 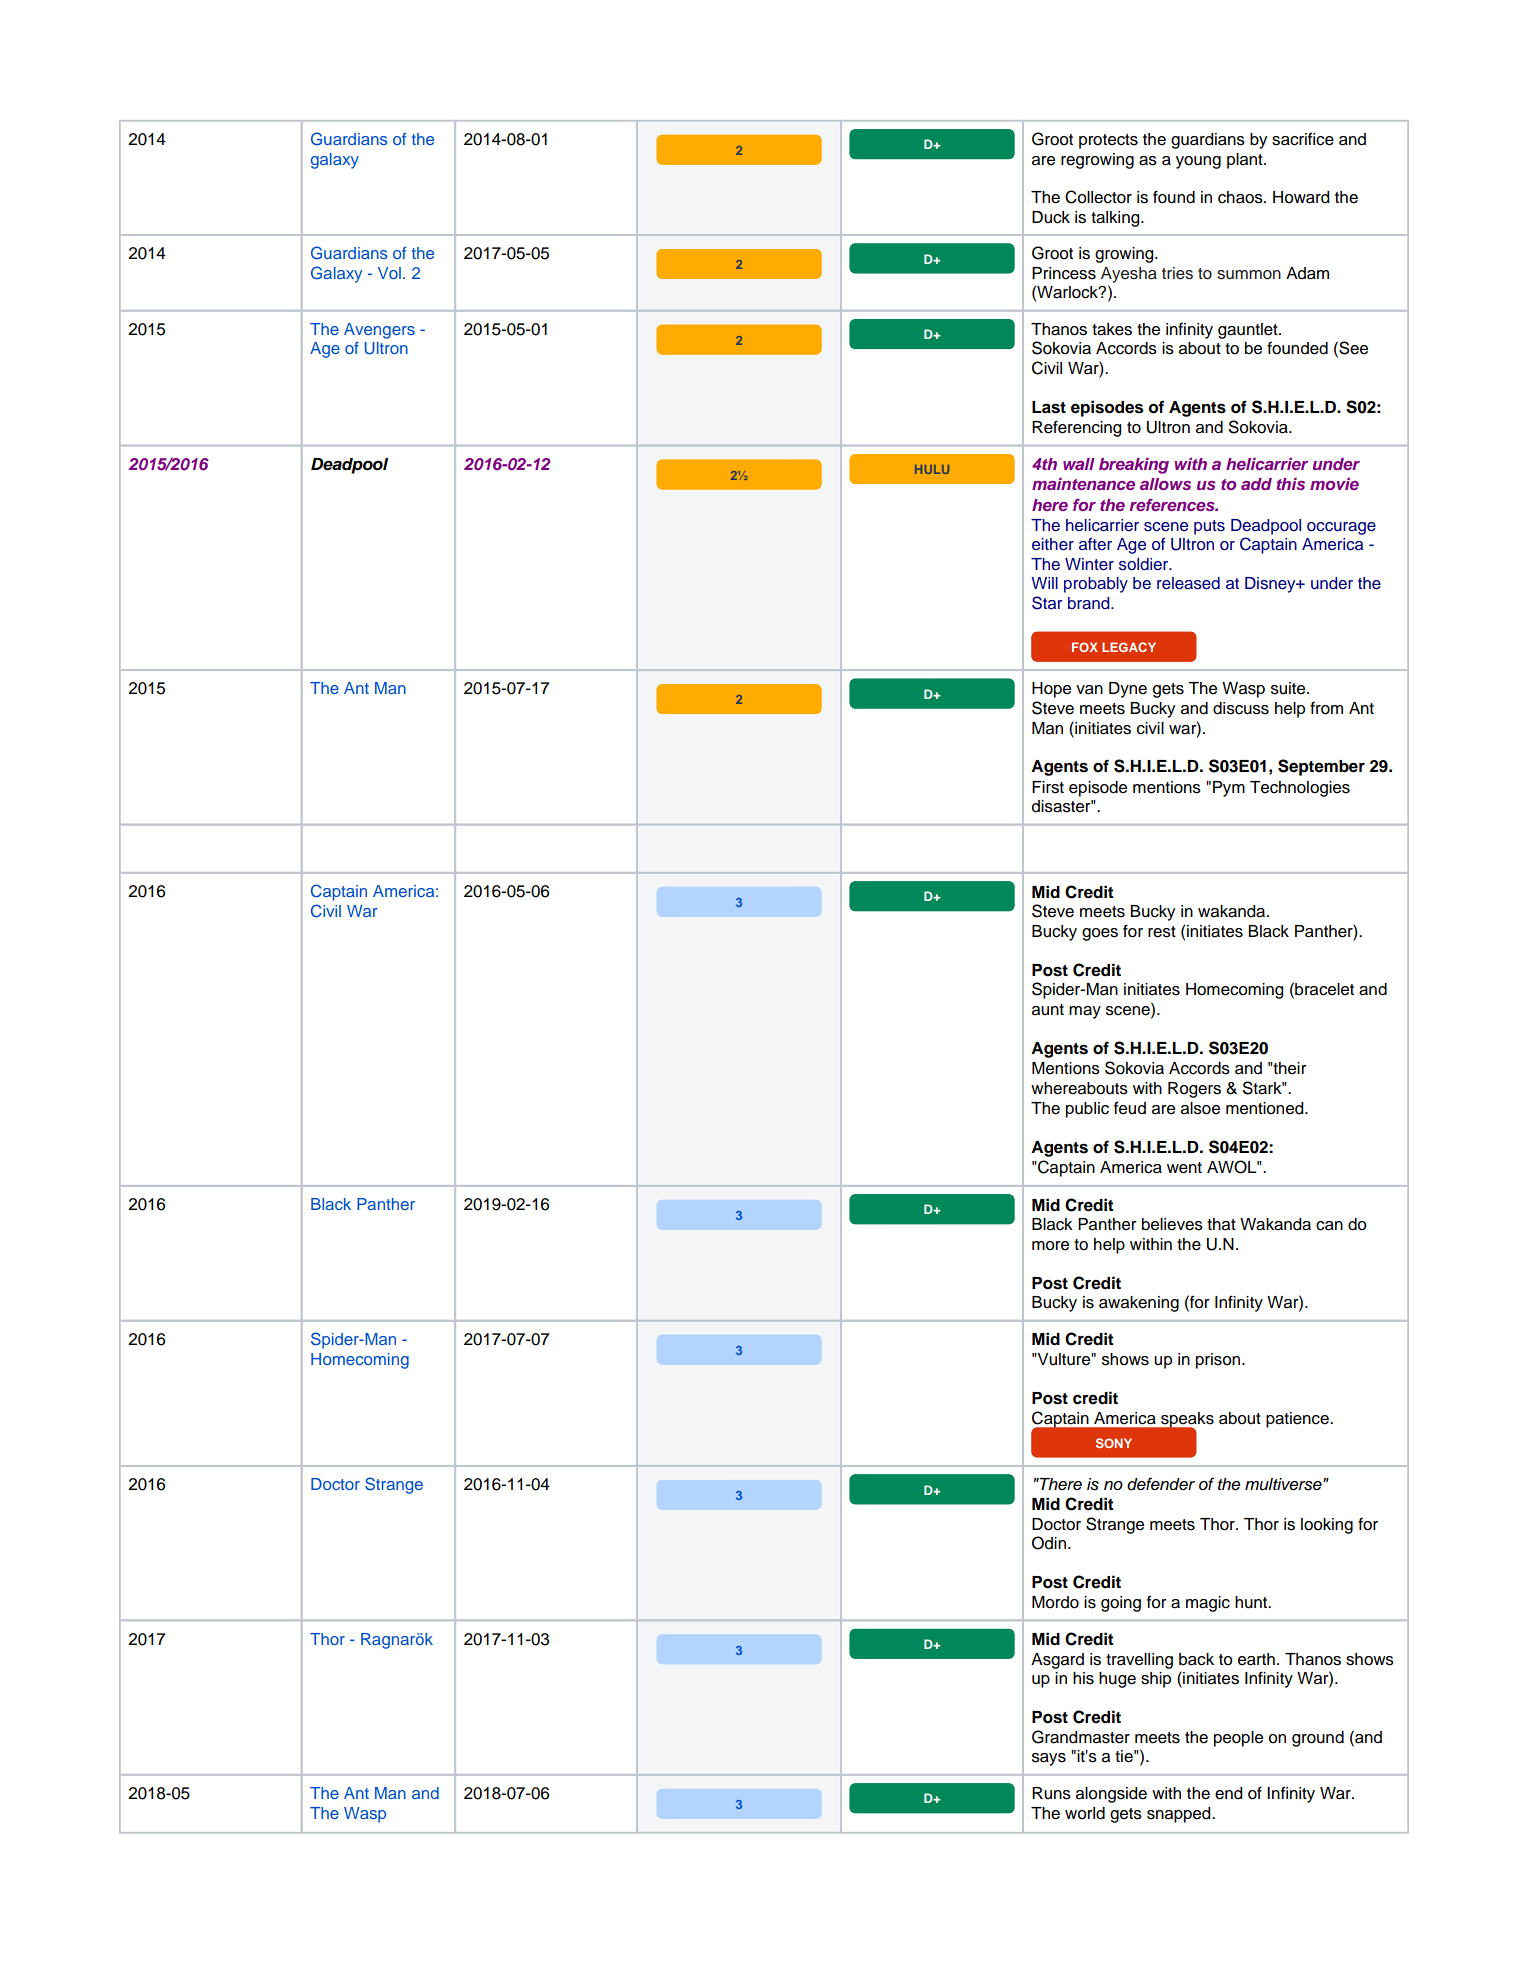 What do you see at coordinates (379, 331) in the screenshot?
I see `Avengers` at bounding box center [379, 331].
